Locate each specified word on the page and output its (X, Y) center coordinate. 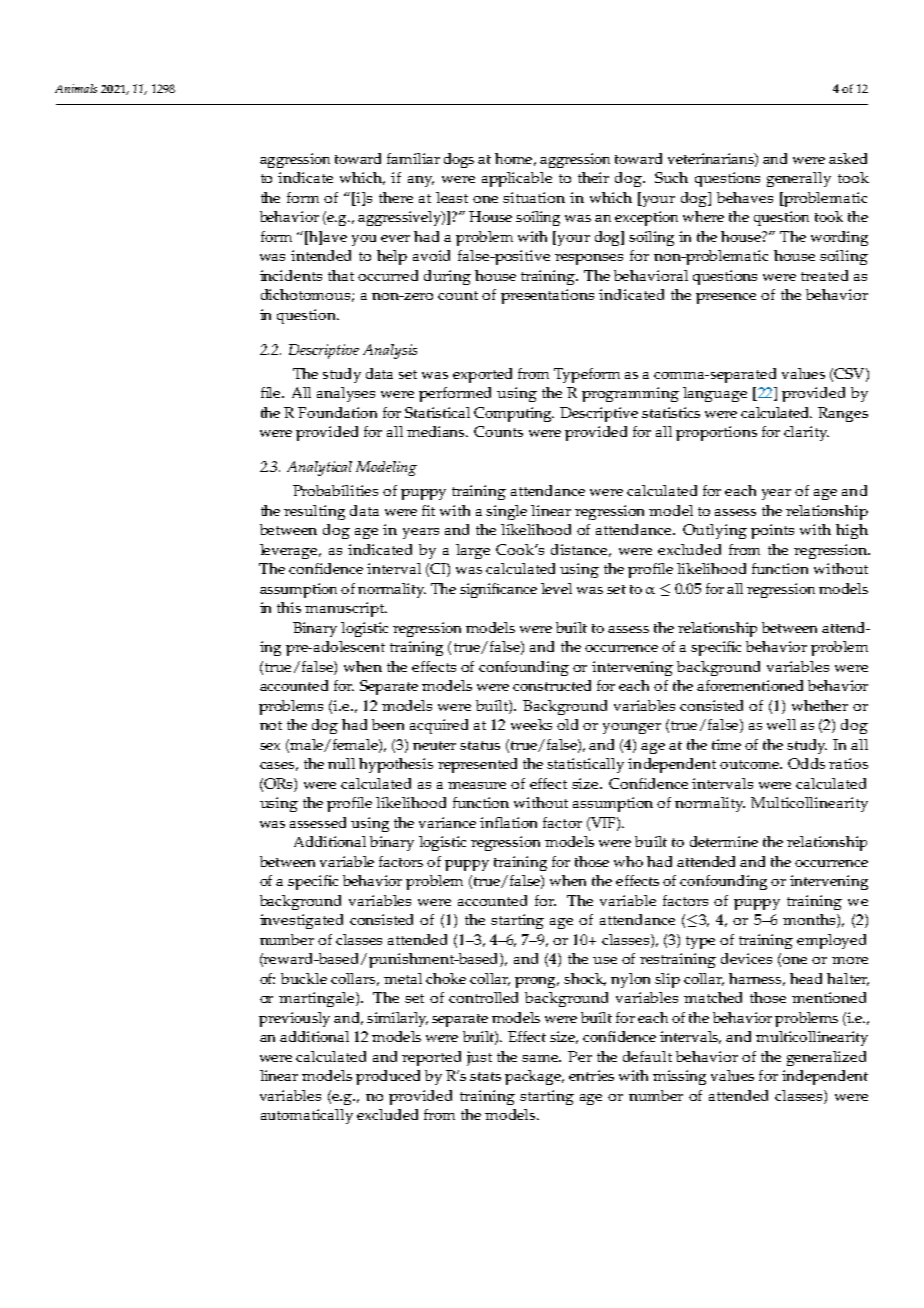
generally (799, 179)
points (772, 531)
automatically (307, 1116)
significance (498, 590)
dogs (459, 160)
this (289, 607)
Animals (76, 88)
